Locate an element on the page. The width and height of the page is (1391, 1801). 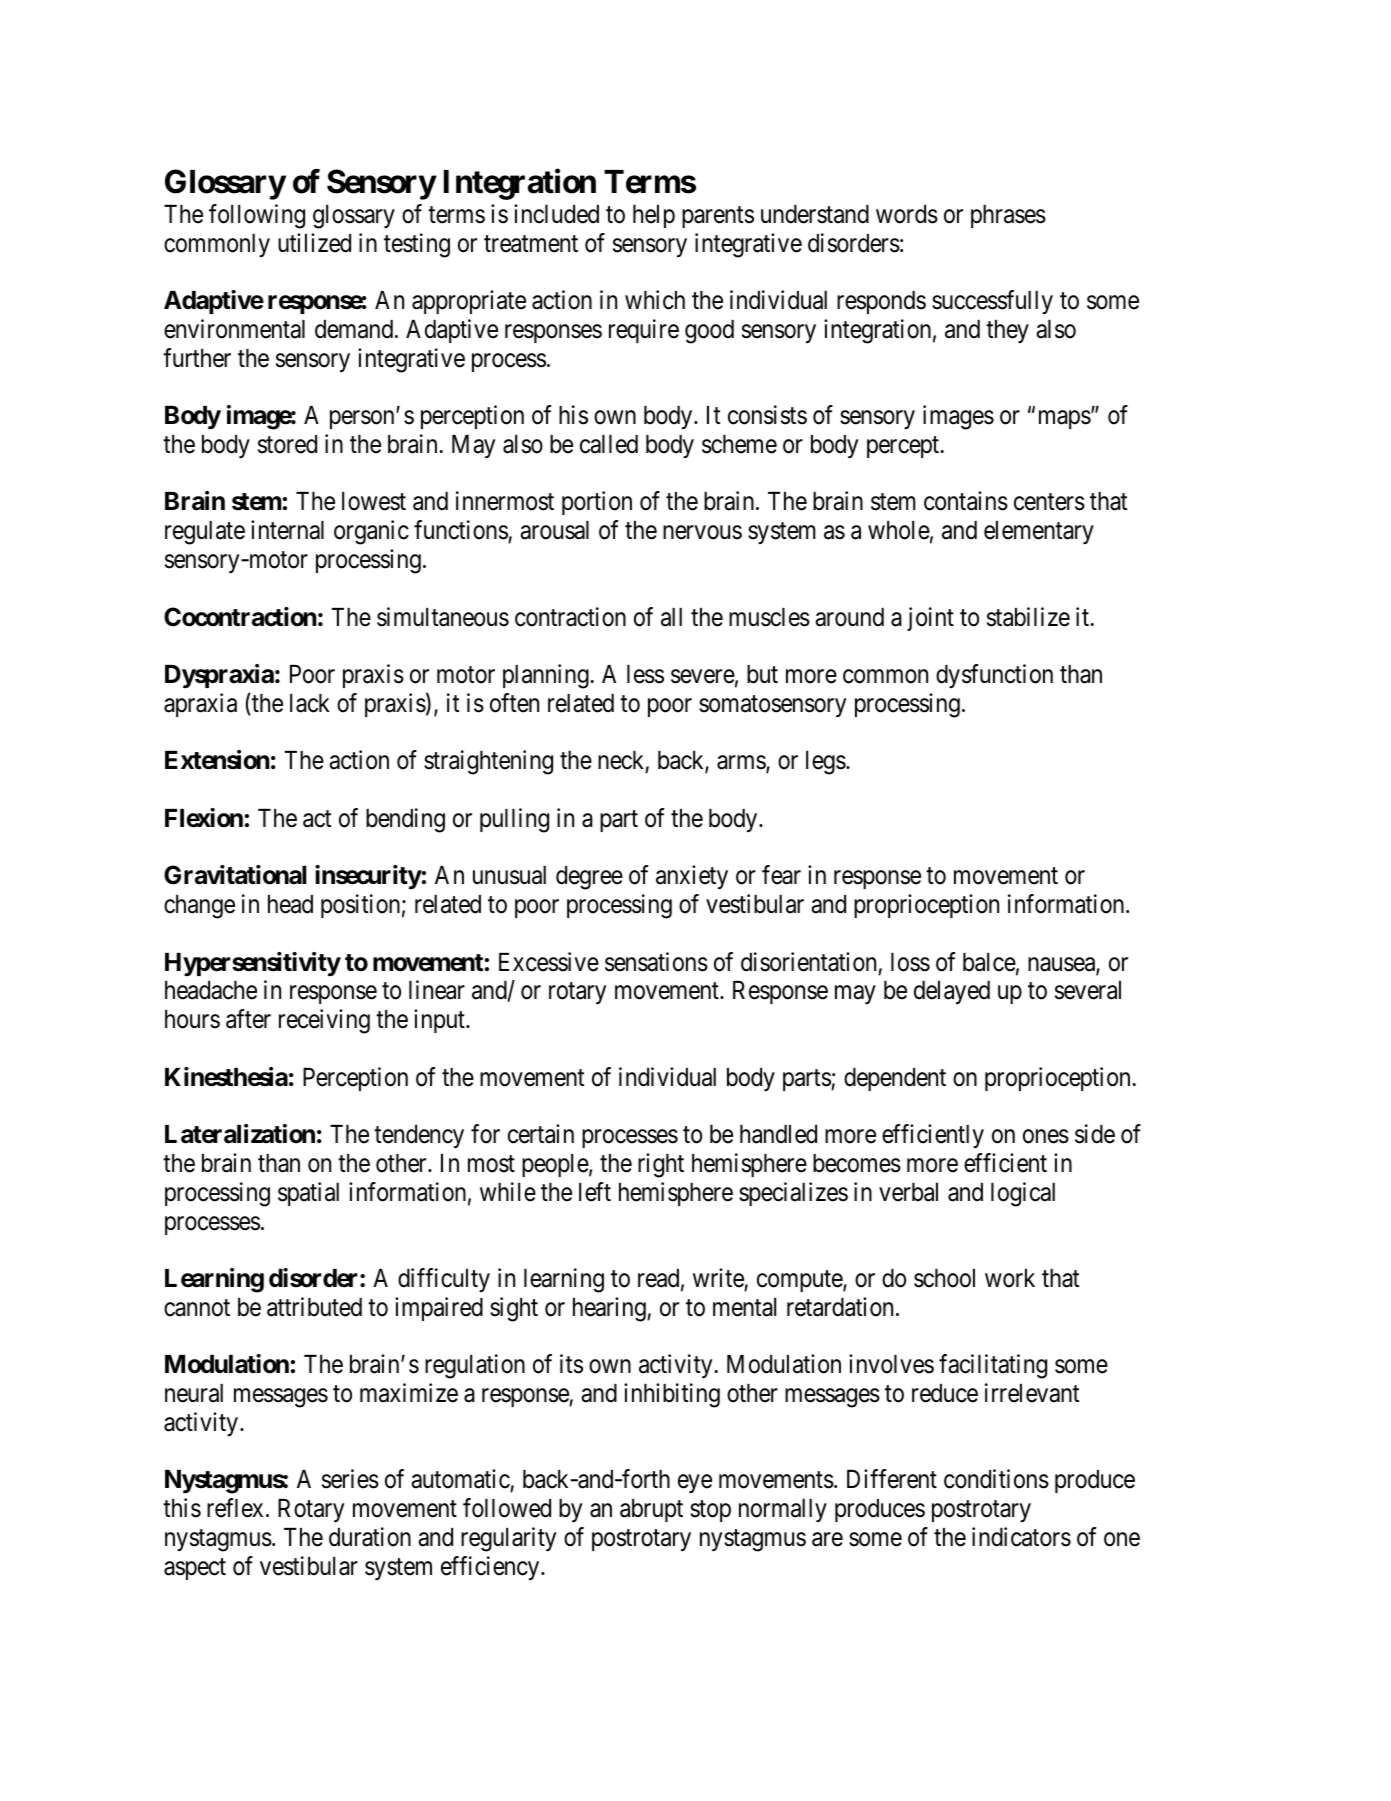
indicators is located at coordinates (1021, 1537).
